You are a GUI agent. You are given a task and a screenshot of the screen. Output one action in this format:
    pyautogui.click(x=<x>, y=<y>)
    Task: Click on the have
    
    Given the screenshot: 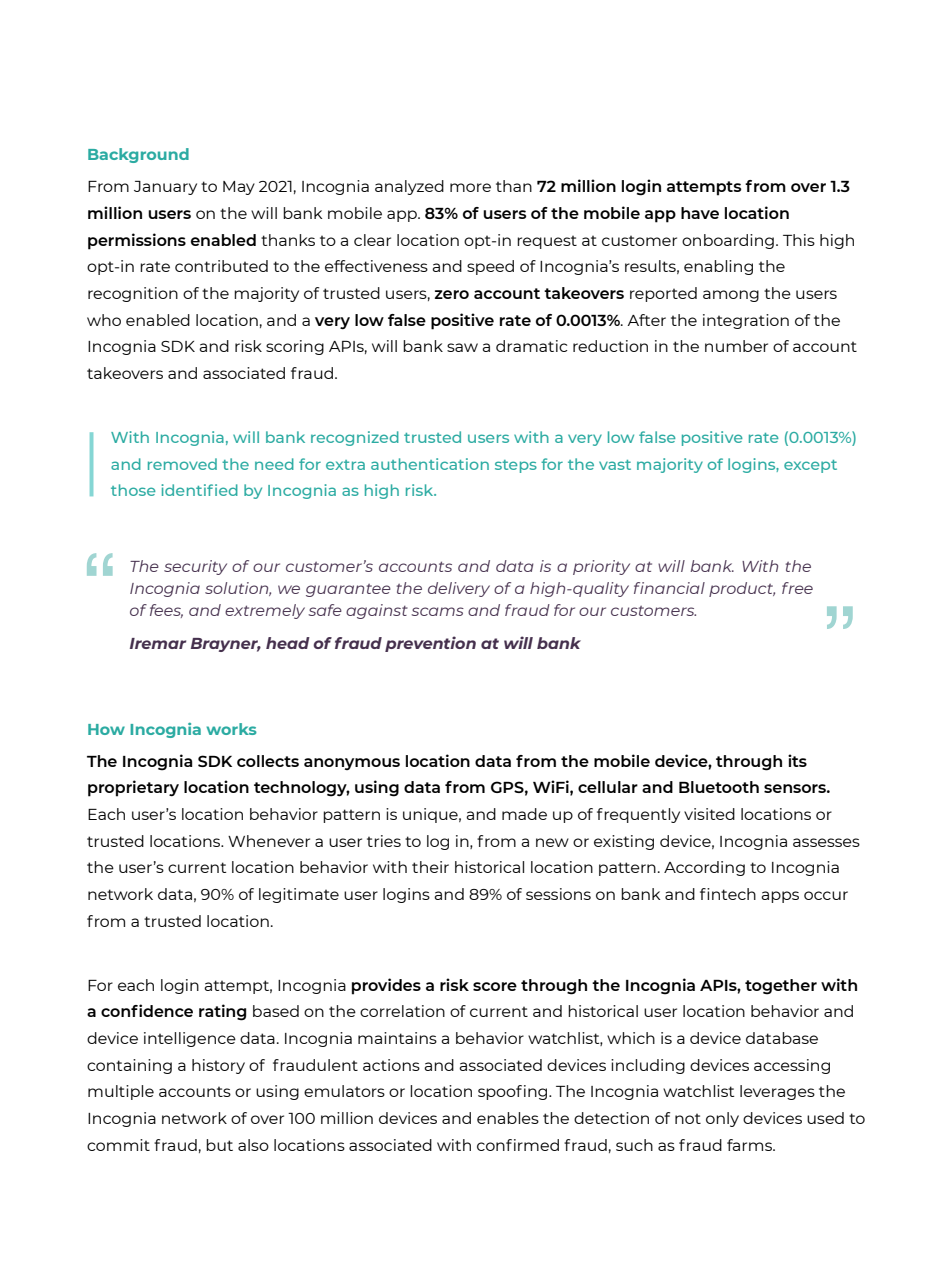 What is the action you would take?
    pyautogui.click(x=700, y=213)
